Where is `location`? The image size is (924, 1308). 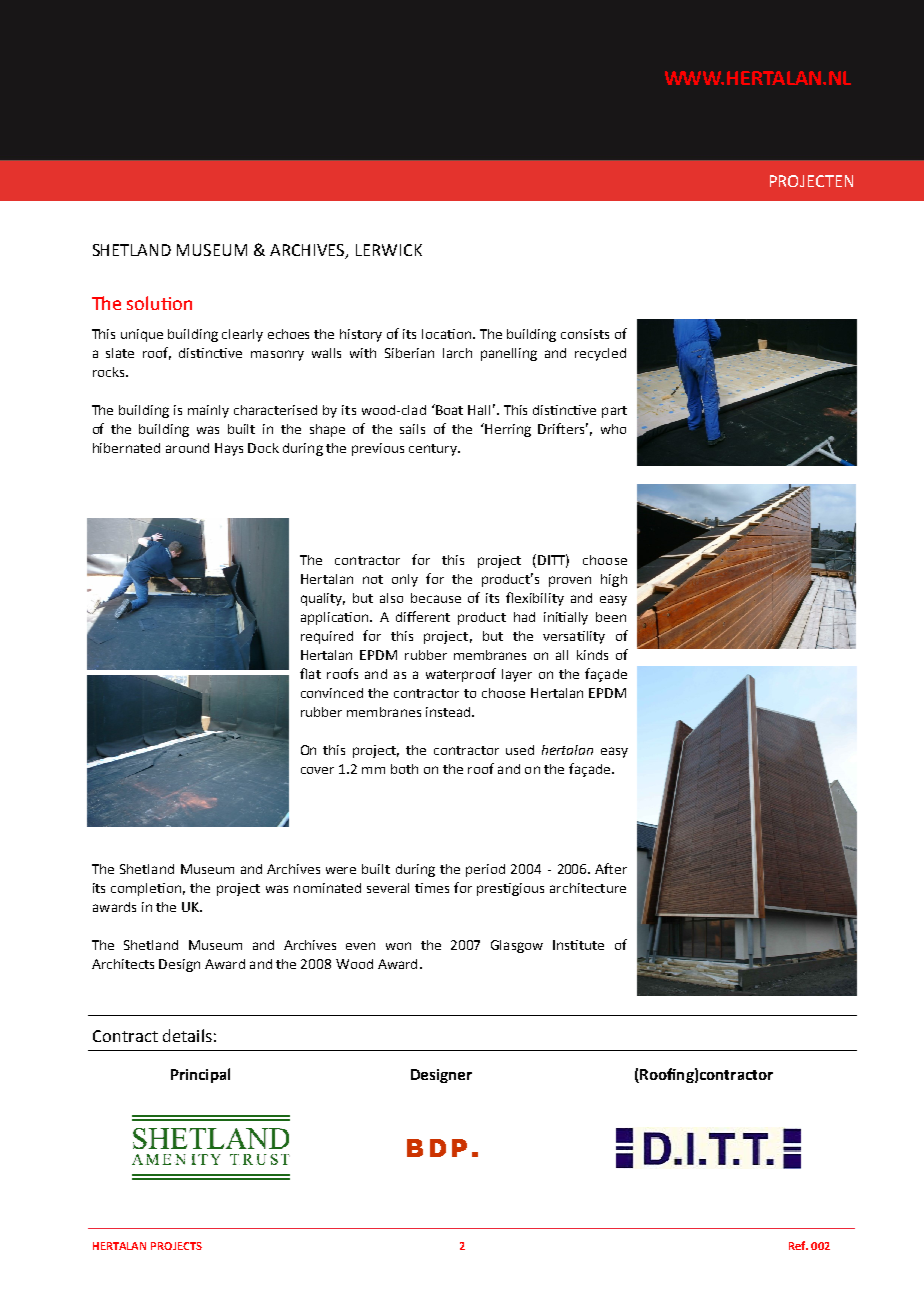 location is located at coordinates (448, 334).
